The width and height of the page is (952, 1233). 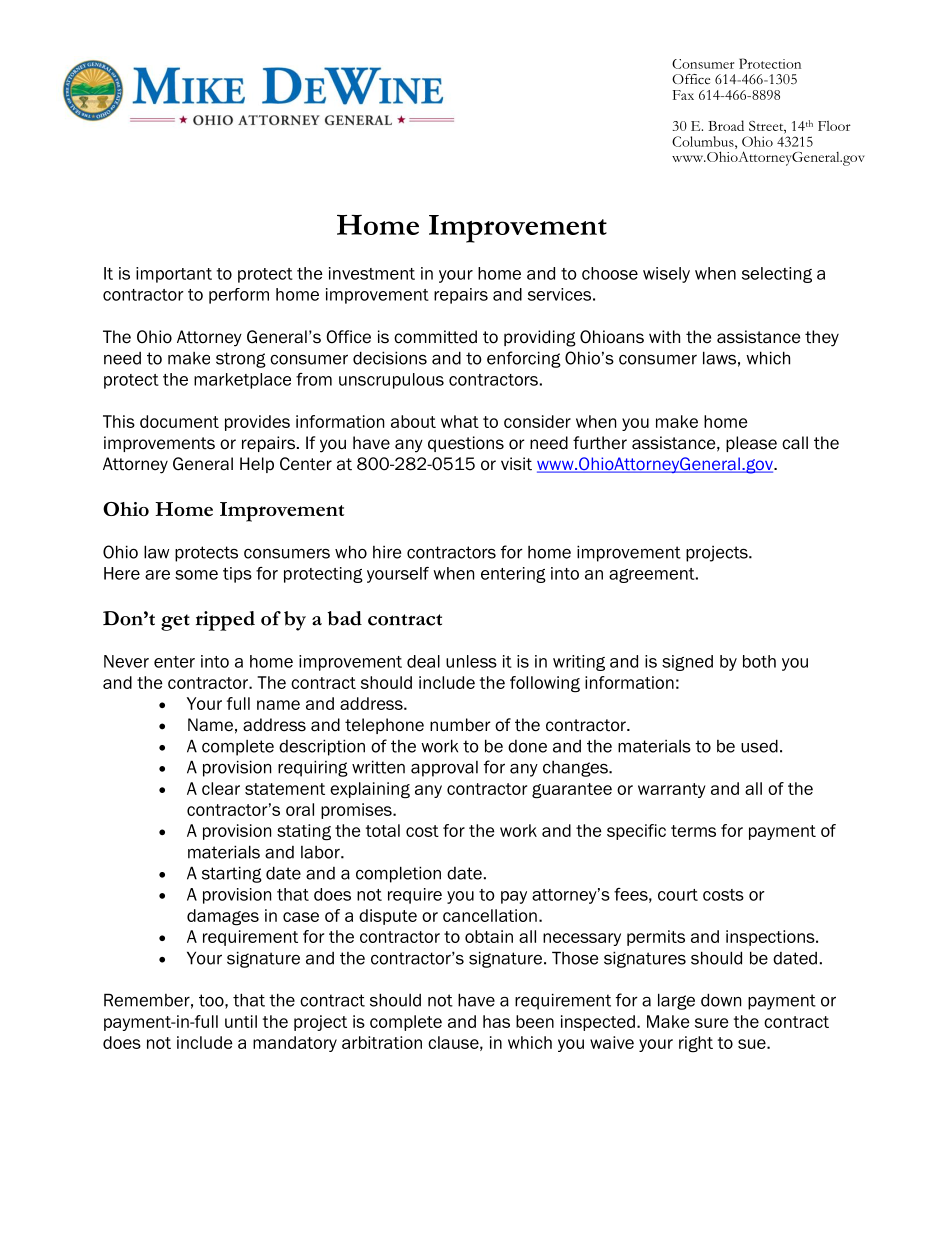 I want to click on down, so click(x=721, y=1000).
